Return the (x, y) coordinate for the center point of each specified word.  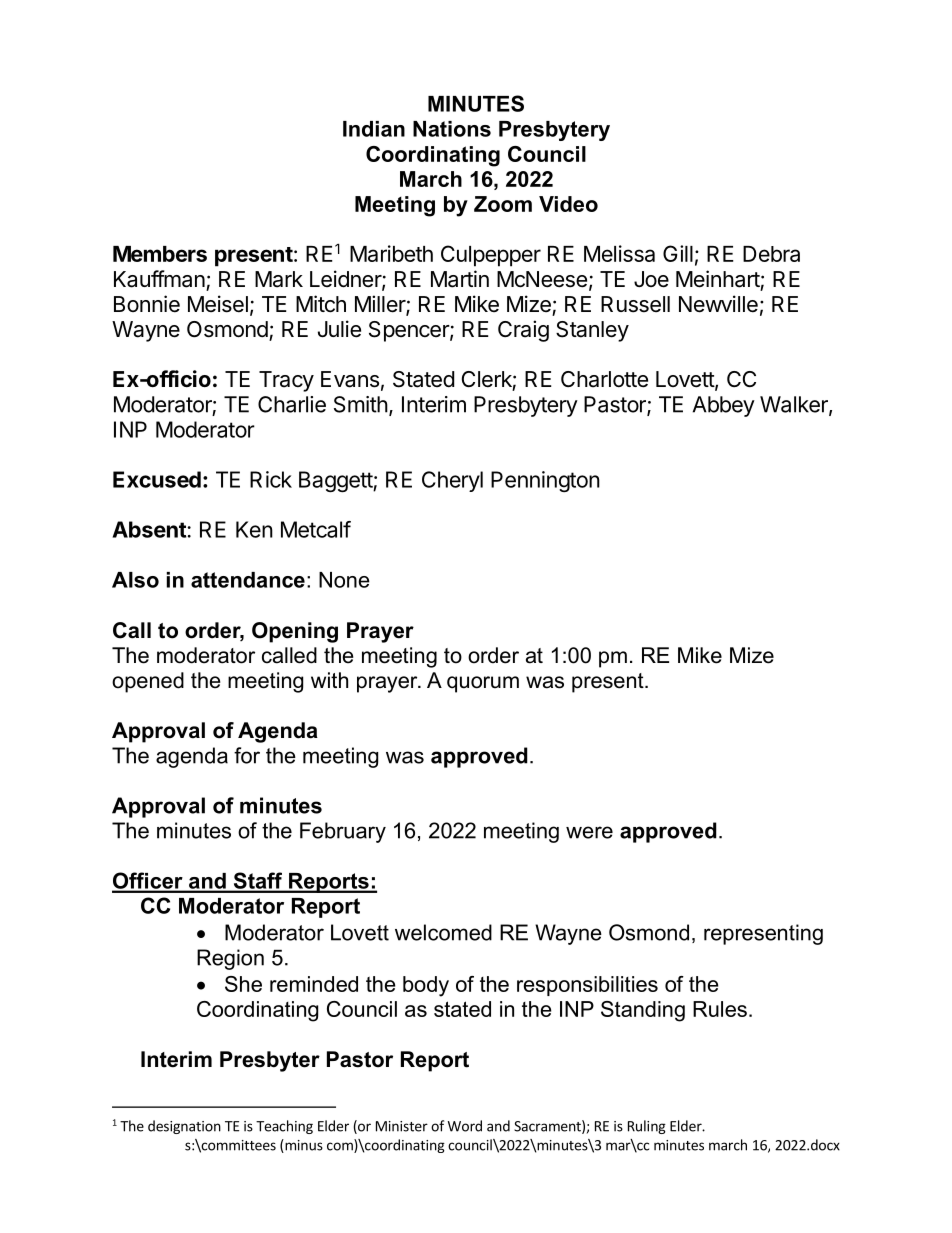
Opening (295, 632)
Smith (361, 404)
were (589, 832)
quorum (483, 684)
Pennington (545, 481)
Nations (452, 129)
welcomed (443, 932)
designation (184, 1127)
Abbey (724, 406)
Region (230, 959)
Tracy (286, 381)
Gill (678, 253)
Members (160, 254)
